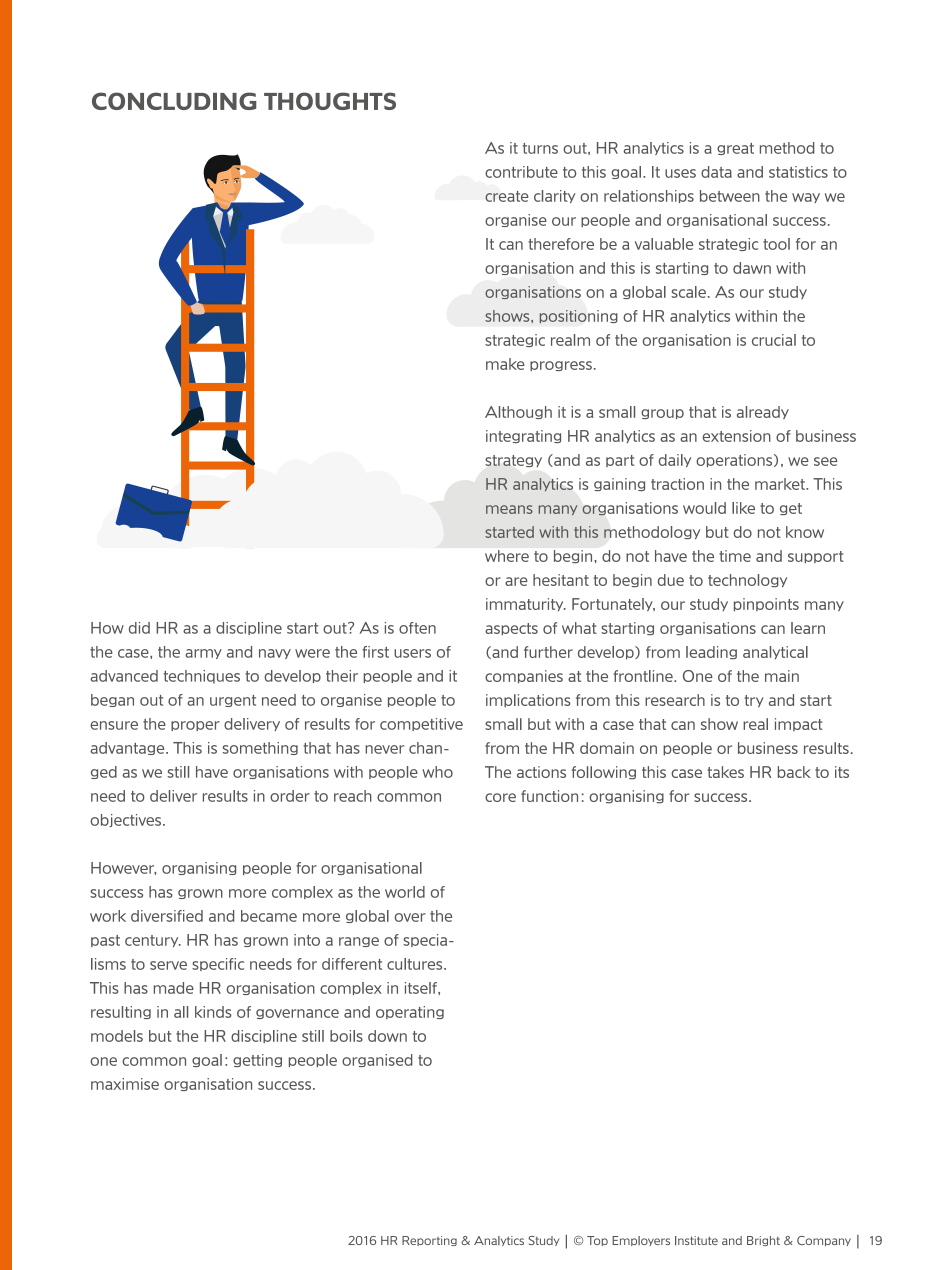 Image resolution: width=952 pixels, height=1270 pixels. What do you see at coordinates (412, 653) in the image?
I see `users` at bounding box center [412, 653].
